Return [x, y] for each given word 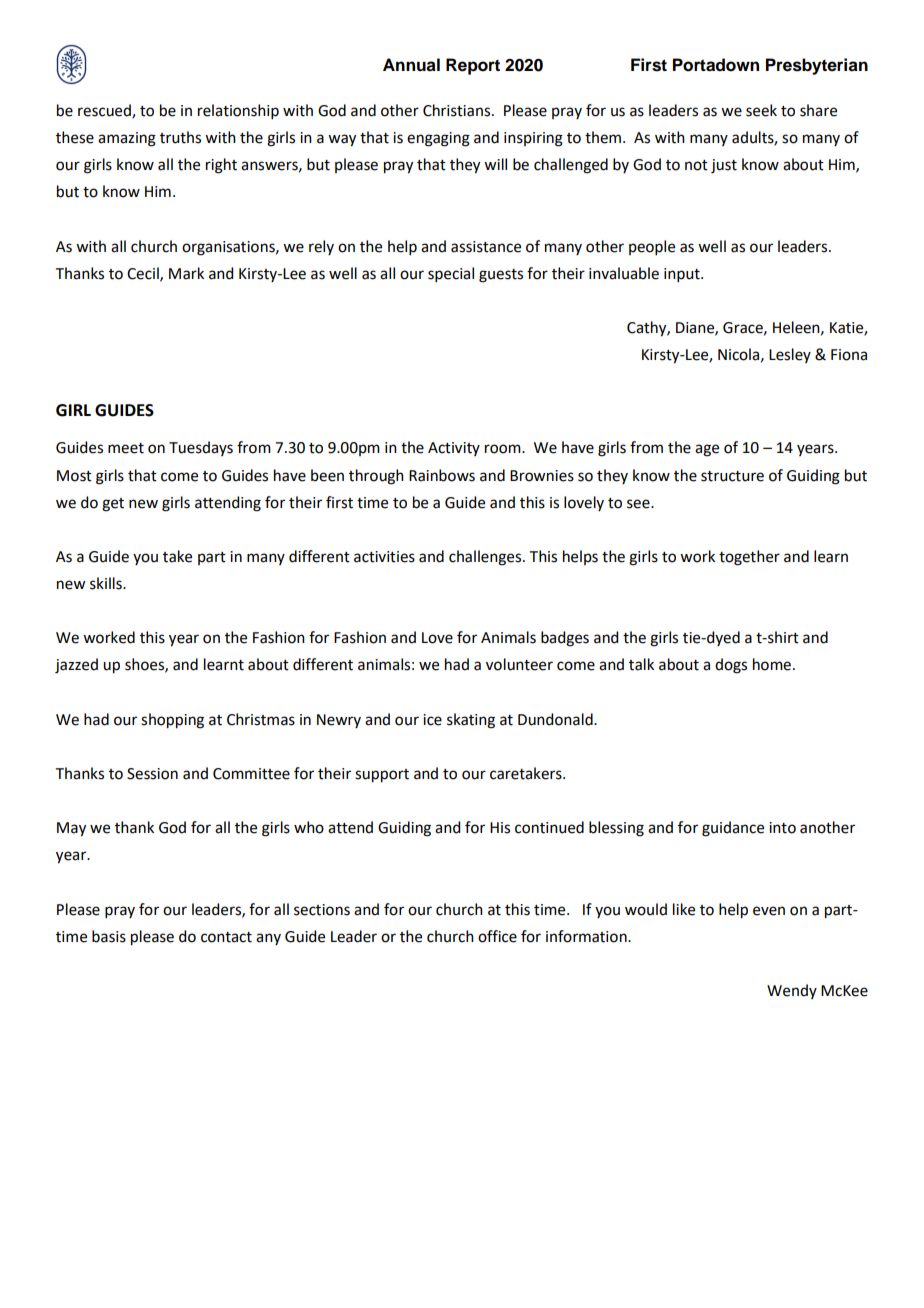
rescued [105, 111]
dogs [731, 666]
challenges [486, 558]
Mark [186, 273]
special [451, 274]
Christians [458, 110]
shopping [172, 721]
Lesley [790, 355]
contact [226, 937]
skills [107, 583]
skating [471, 721]
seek [761, 110]
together [749, 558]
